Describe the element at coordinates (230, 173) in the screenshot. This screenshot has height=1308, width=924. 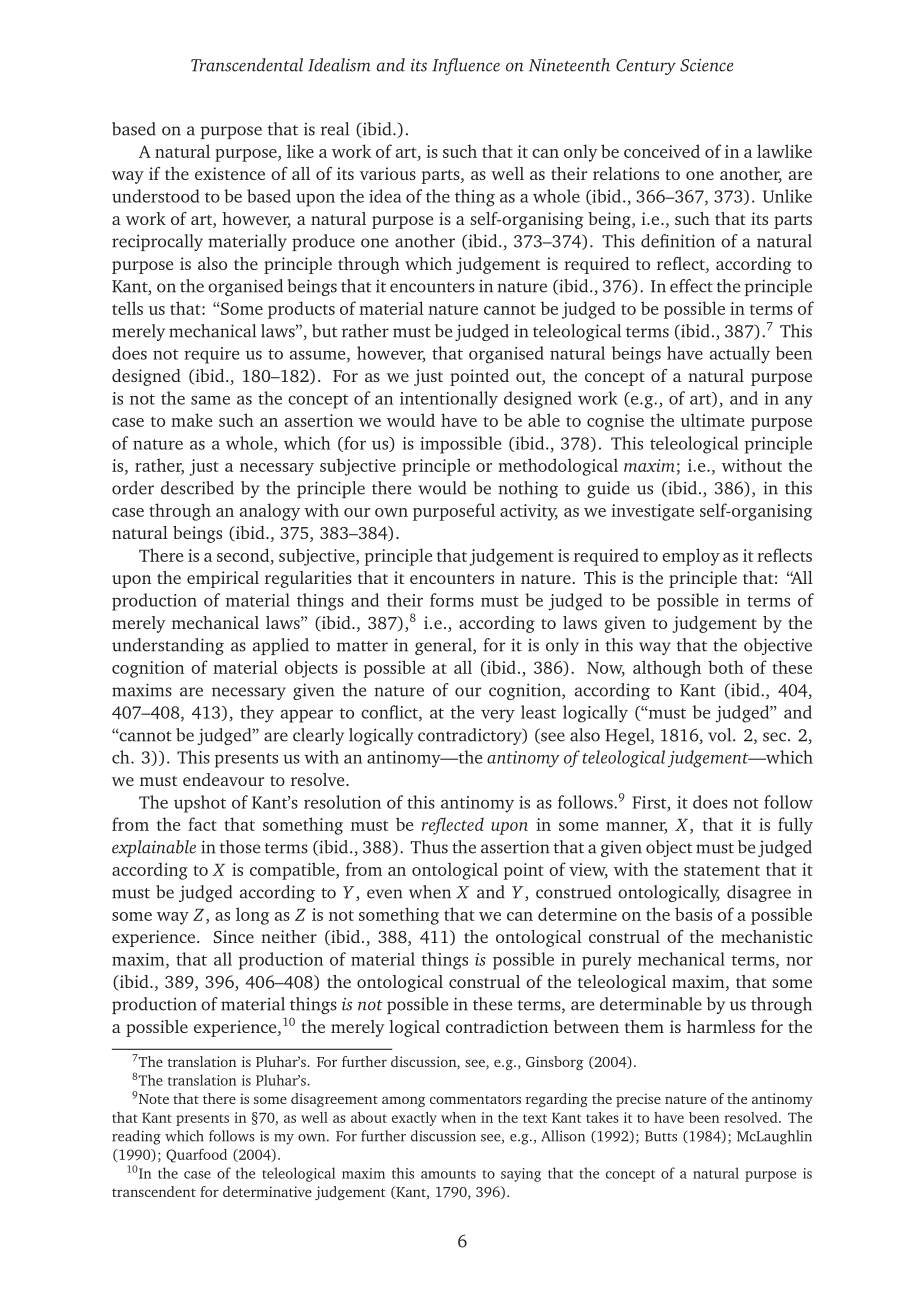
I see `existence` at that location.
